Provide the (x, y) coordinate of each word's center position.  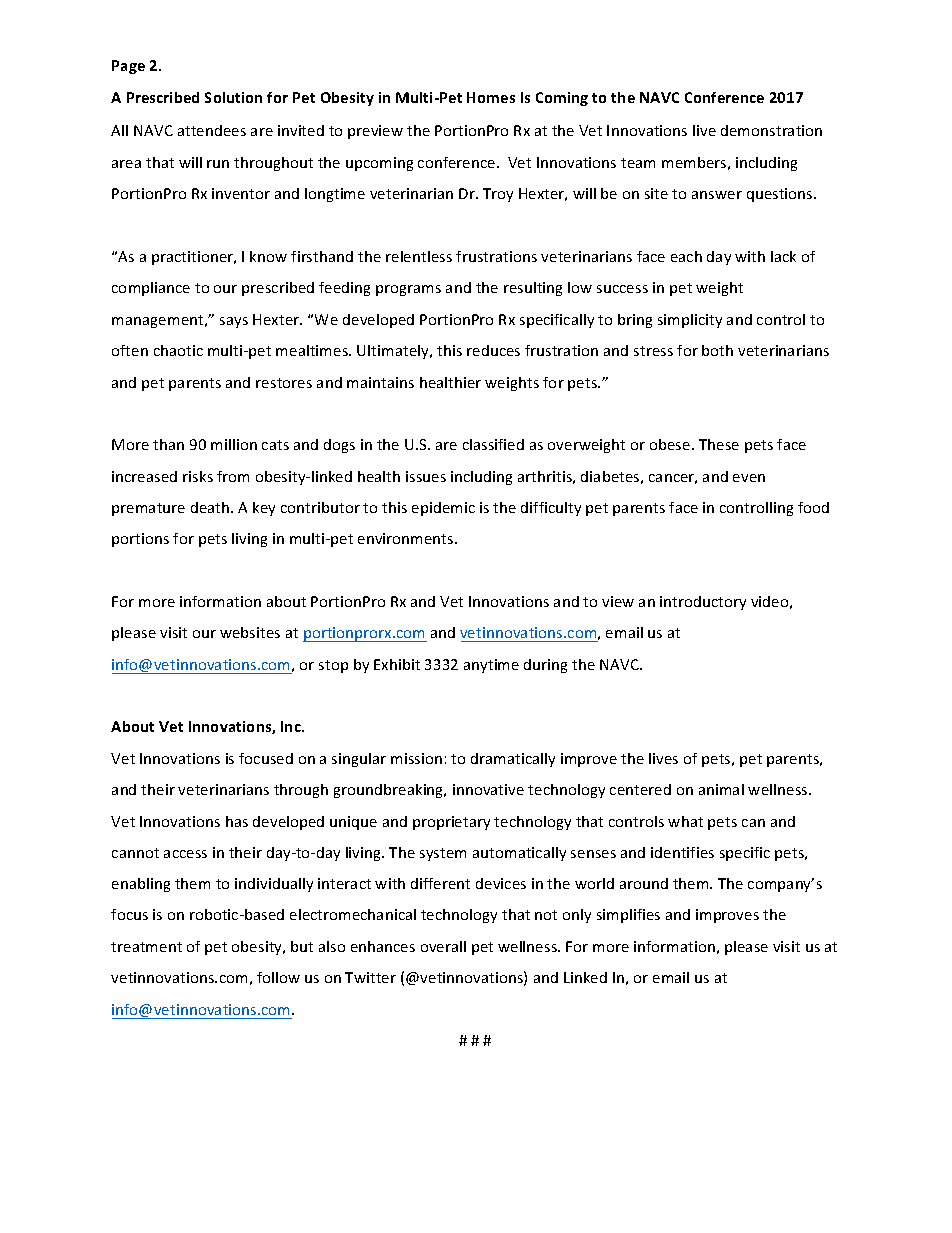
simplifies (628, 916)
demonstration (771, 130)
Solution (233, 97)
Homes (491, 97)
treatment (146, 947)
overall (443, 946)
